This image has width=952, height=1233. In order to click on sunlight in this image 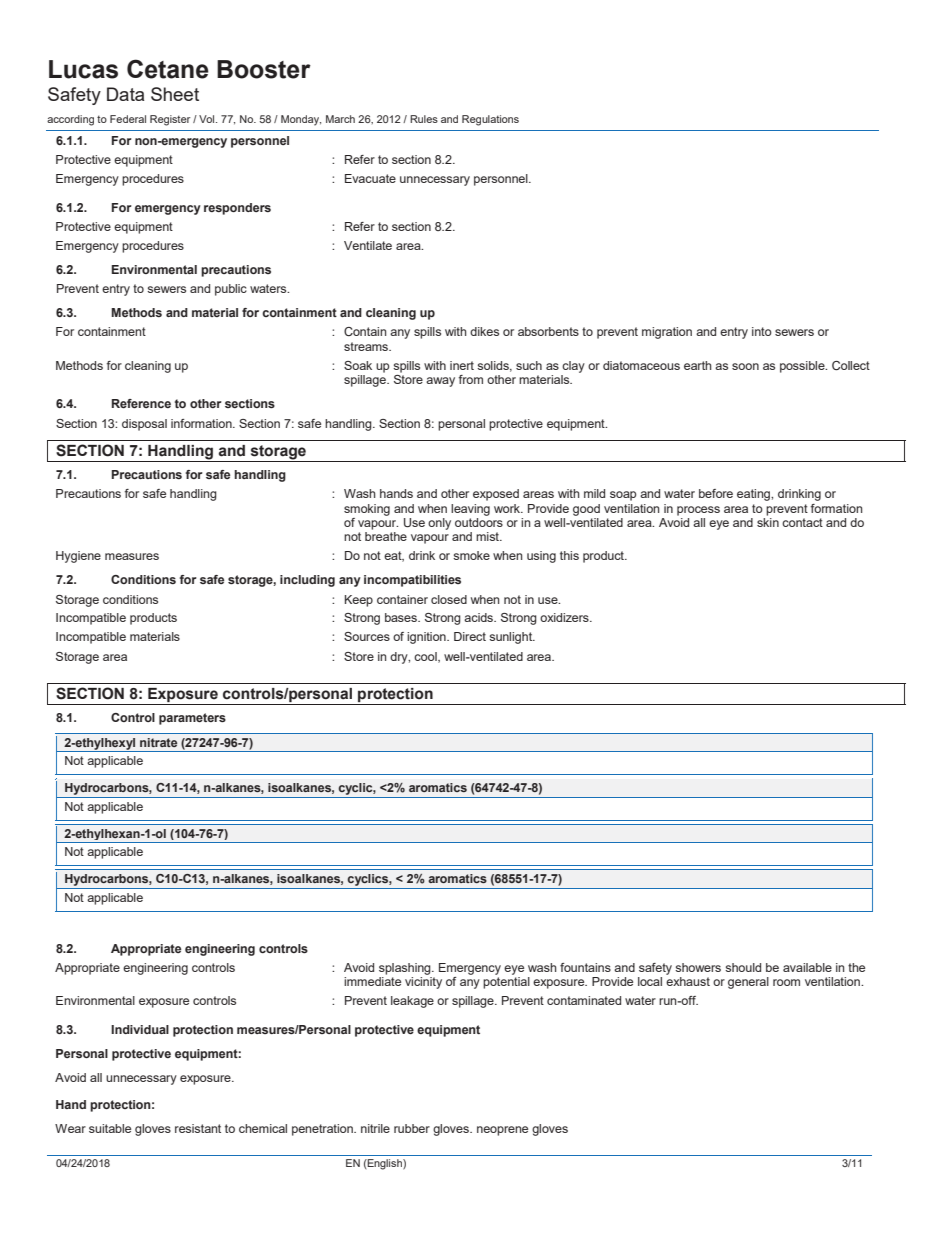, I will do `click(512, 638)`.
